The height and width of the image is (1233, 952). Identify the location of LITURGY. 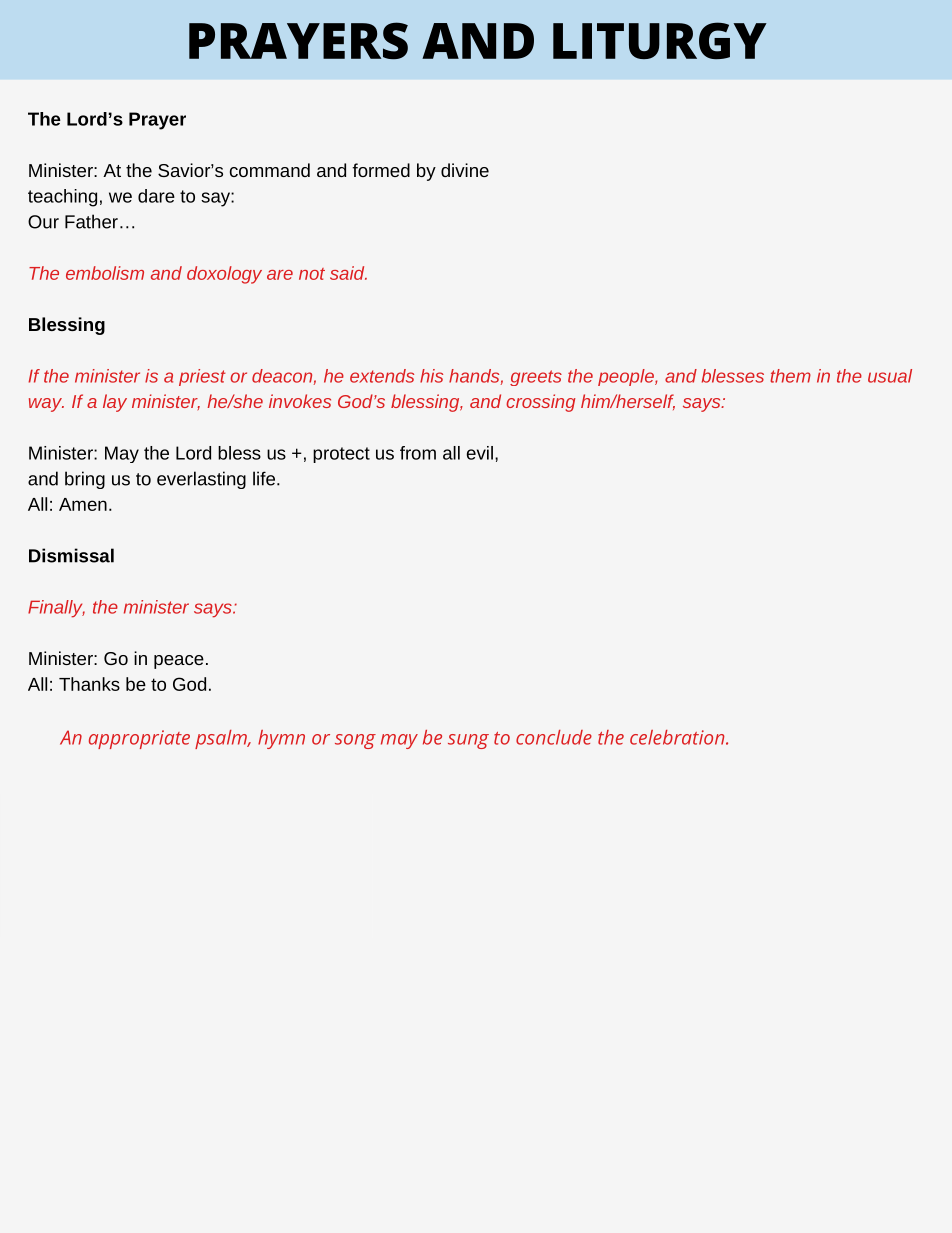
(660, 40).
